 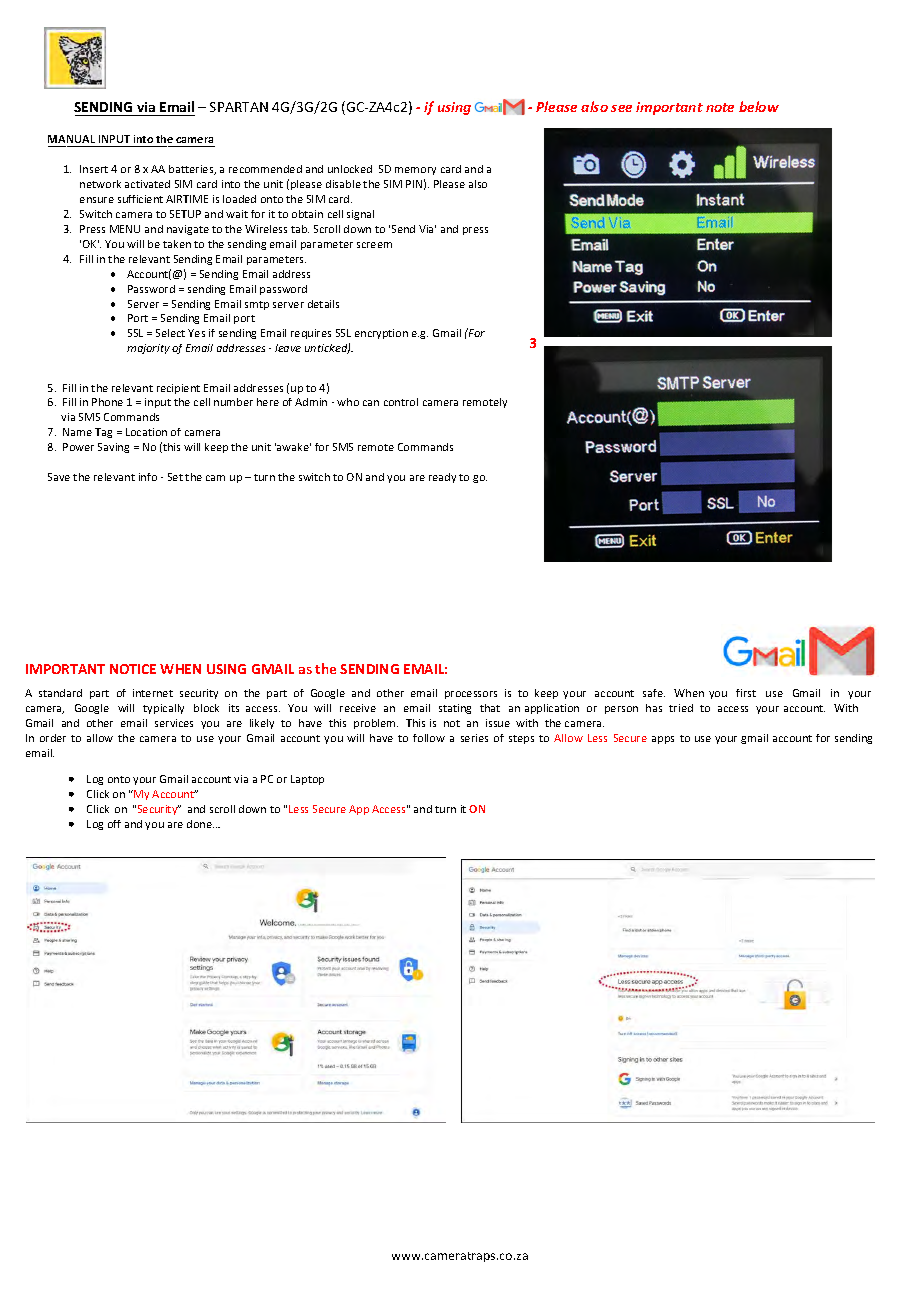 What do you see at coordinates (360, 215) in the image?
I see `signal` at bounding box center [360, 215].
